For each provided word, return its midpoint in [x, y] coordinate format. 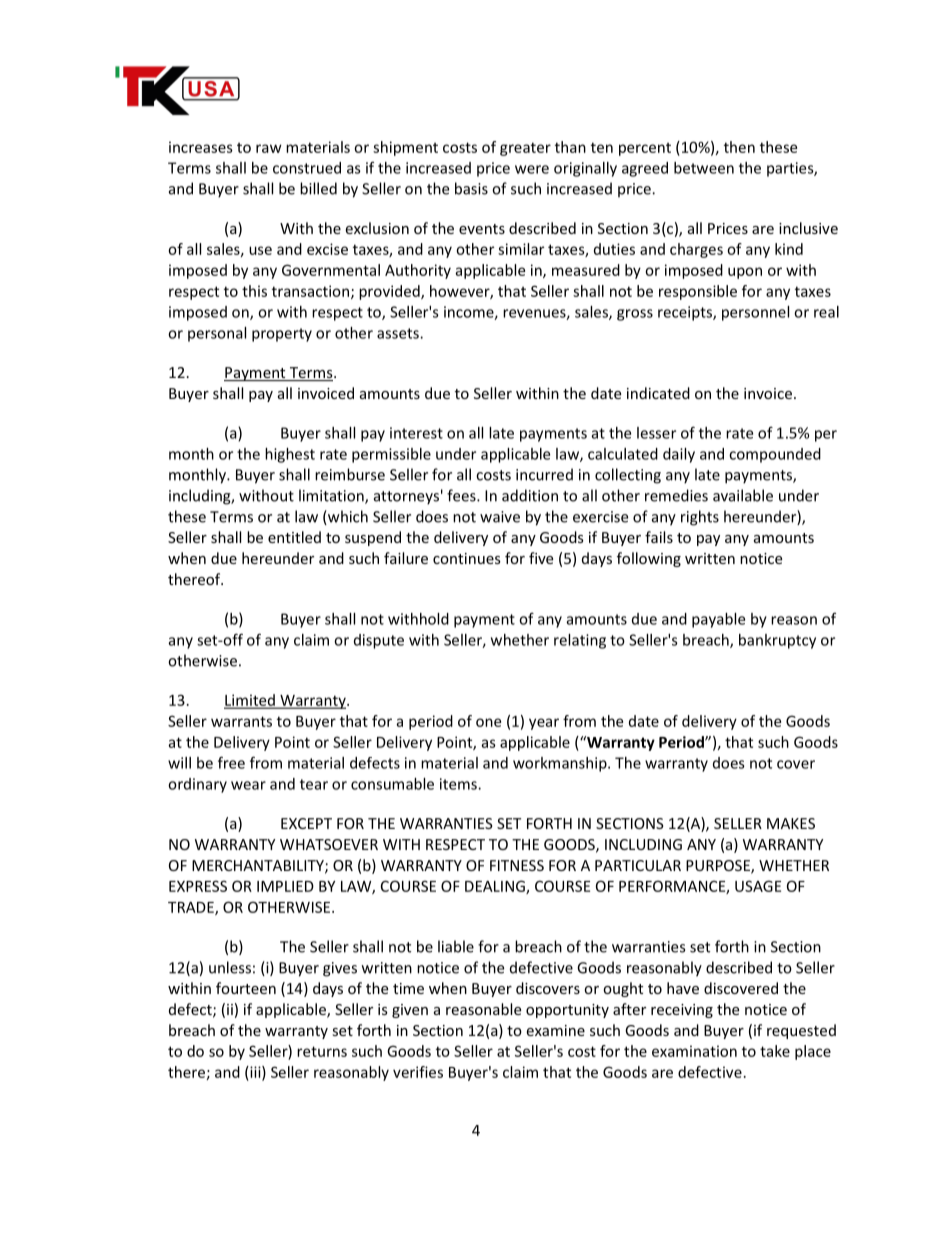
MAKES [791, 823]
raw [269, 148]
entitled [294, 537]
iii [255, 1073]
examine [555, 1030]
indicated [658, 393]
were [532, 169]
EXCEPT [306, 823]
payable [718, 620]
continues [467, 558]
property [282, 335]
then [739, 147]
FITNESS [517, 865]
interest [416, 433]
